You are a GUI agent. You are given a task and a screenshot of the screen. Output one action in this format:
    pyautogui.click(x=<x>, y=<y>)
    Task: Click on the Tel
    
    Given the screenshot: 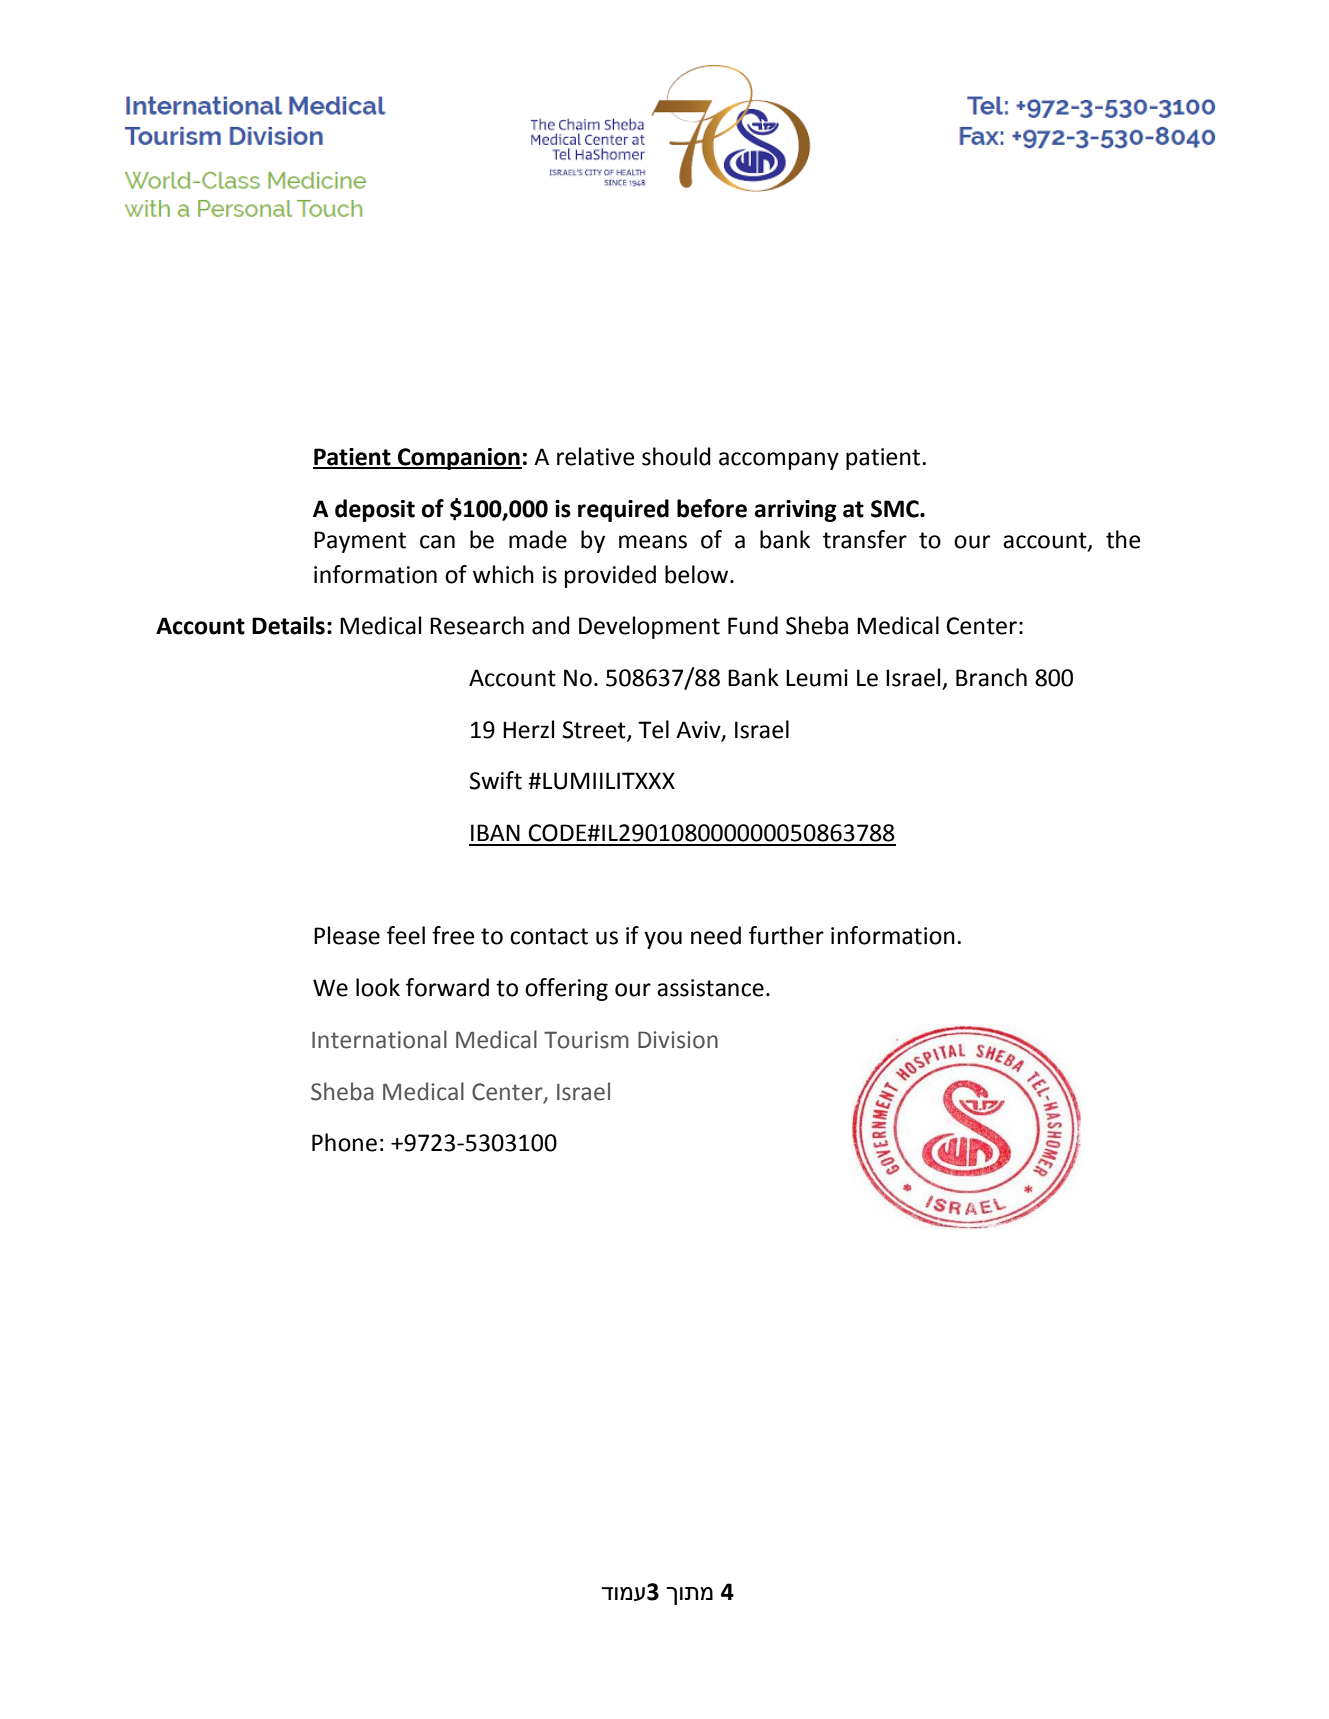 What is the action you would take?
    pyautogui.click(x=653, y=729)
